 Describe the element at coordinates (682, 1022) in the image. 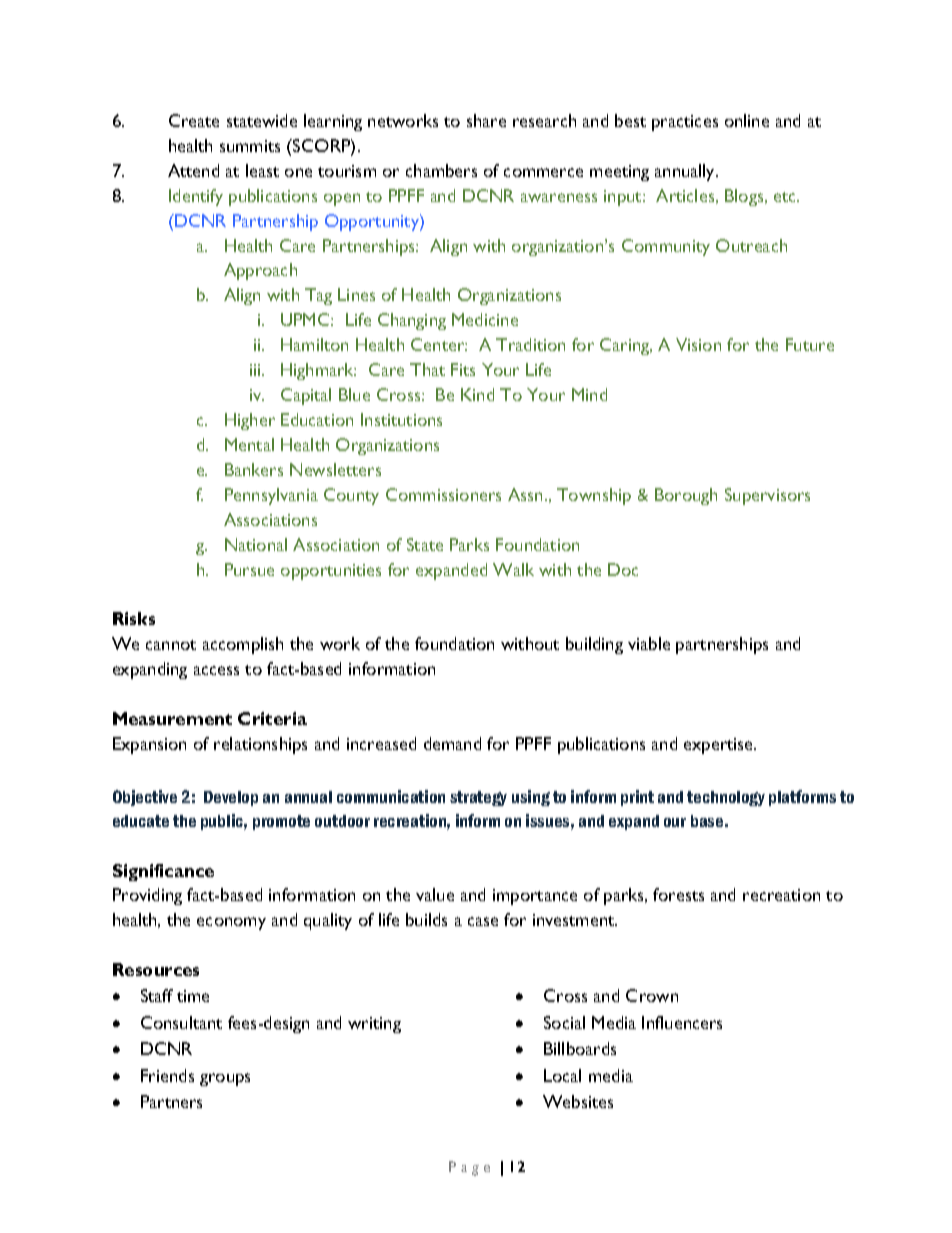

I see `Influencers` at that location.
